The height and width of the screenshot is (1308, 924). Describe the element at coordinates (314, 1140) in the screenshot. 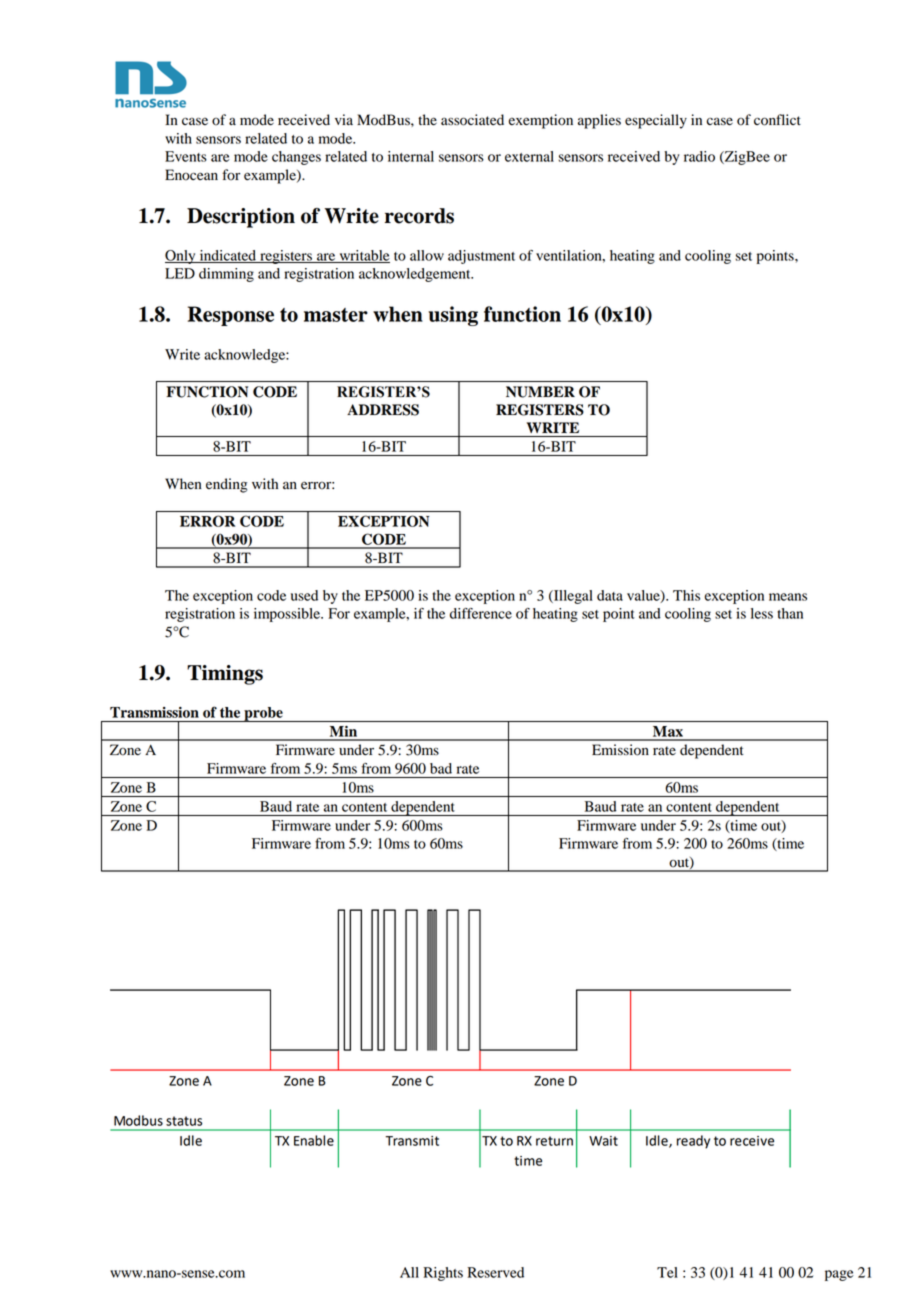

I see `Enable` at that location.
